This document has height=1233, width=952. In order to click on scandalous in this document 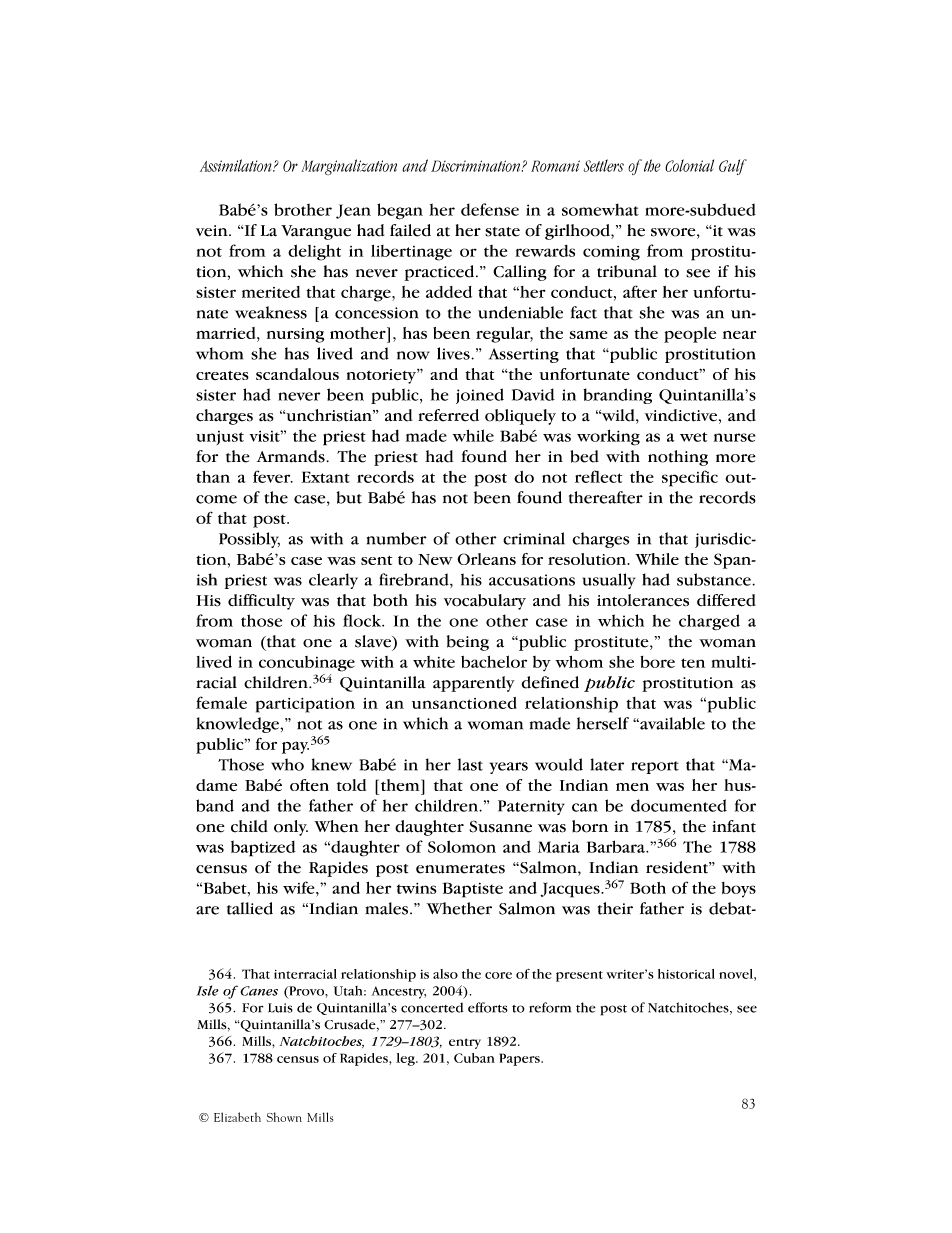, I will do `click(297, 374)`.
